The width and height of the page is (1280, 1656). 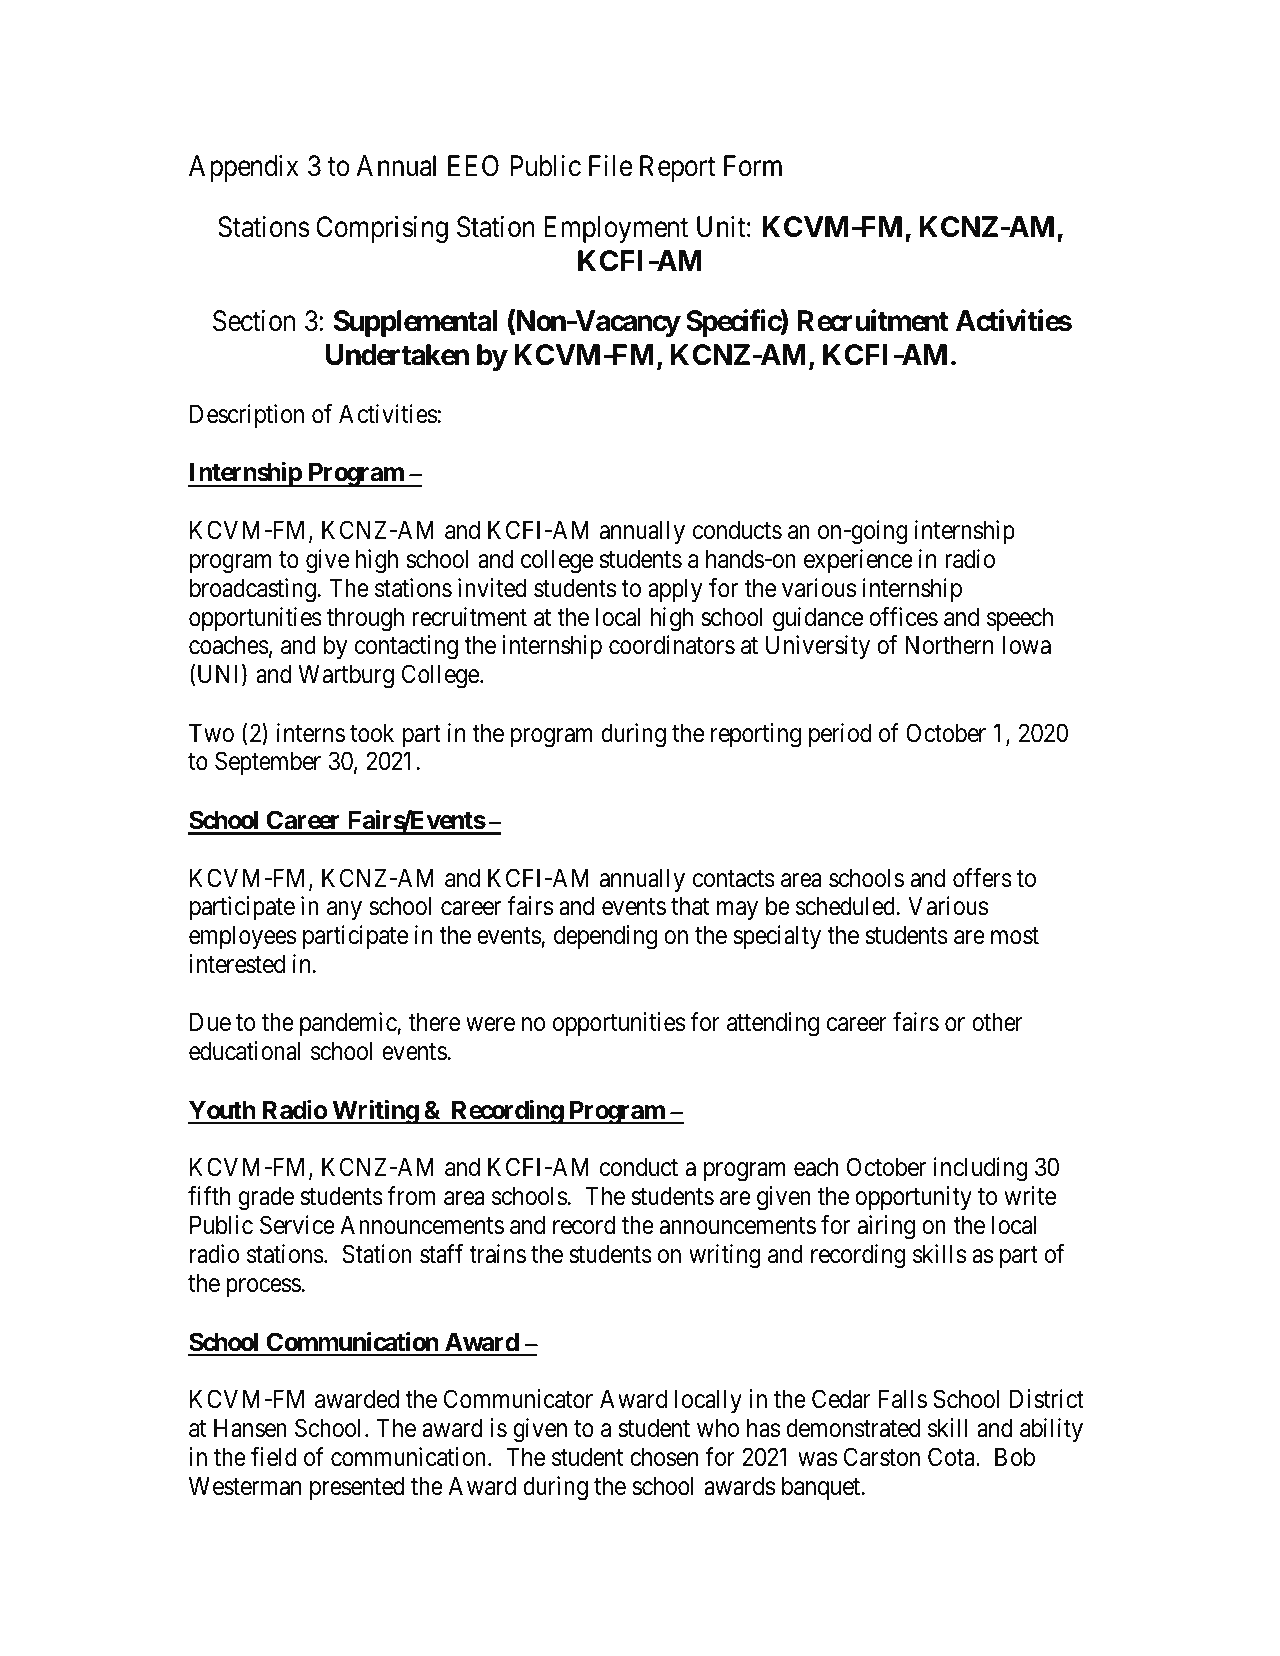 What do you see at coordinates (818, 647) in the page?
I see `University` at bounding box center [818, 647].
